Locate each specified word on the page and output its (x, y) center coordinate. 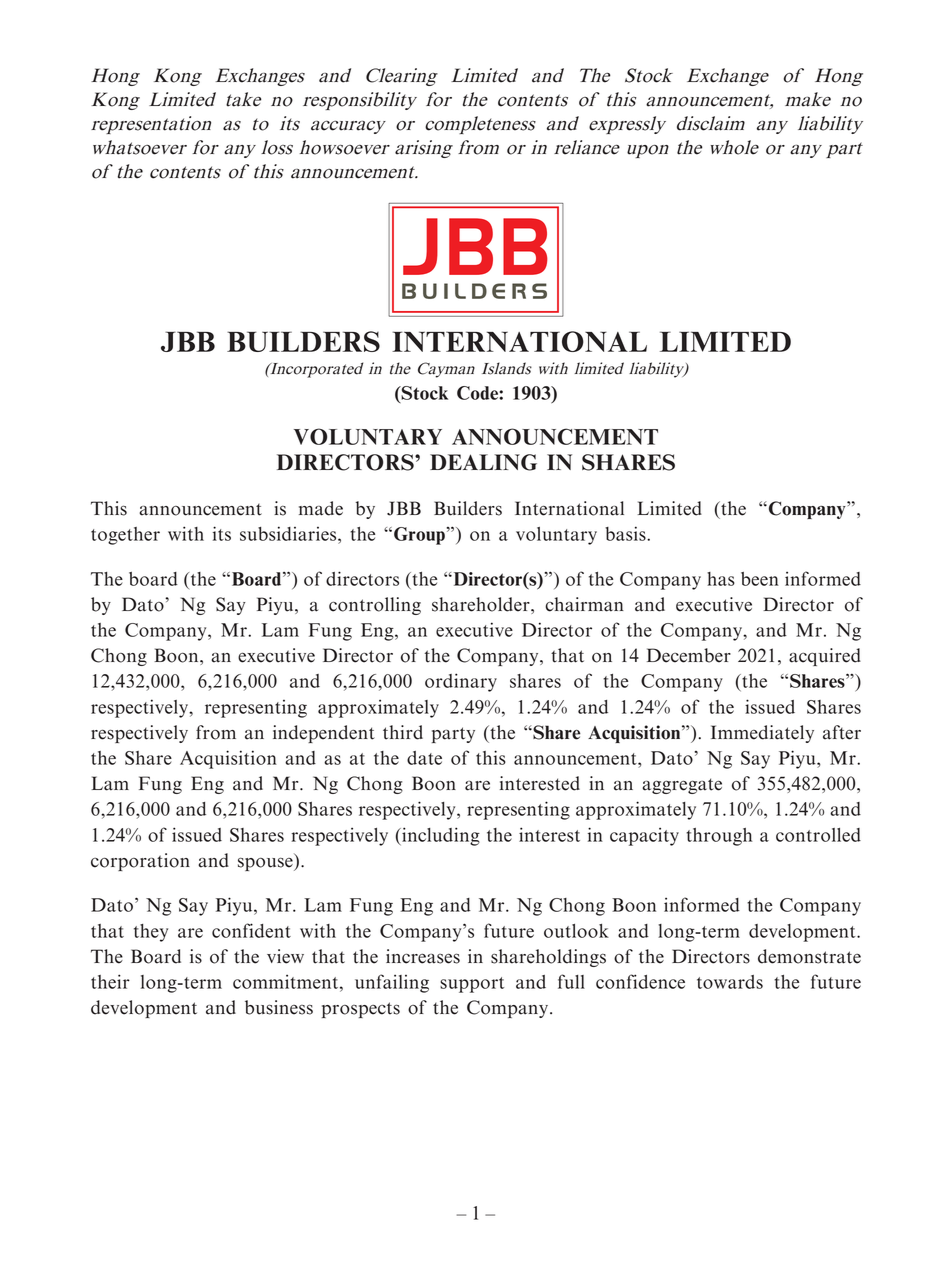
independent (324, 734)
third (403, 732)
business (279, 1007)
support (472, 985)
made (321, 508)
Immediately (762, 734)
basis (626, 533)
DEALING (483, 462)
